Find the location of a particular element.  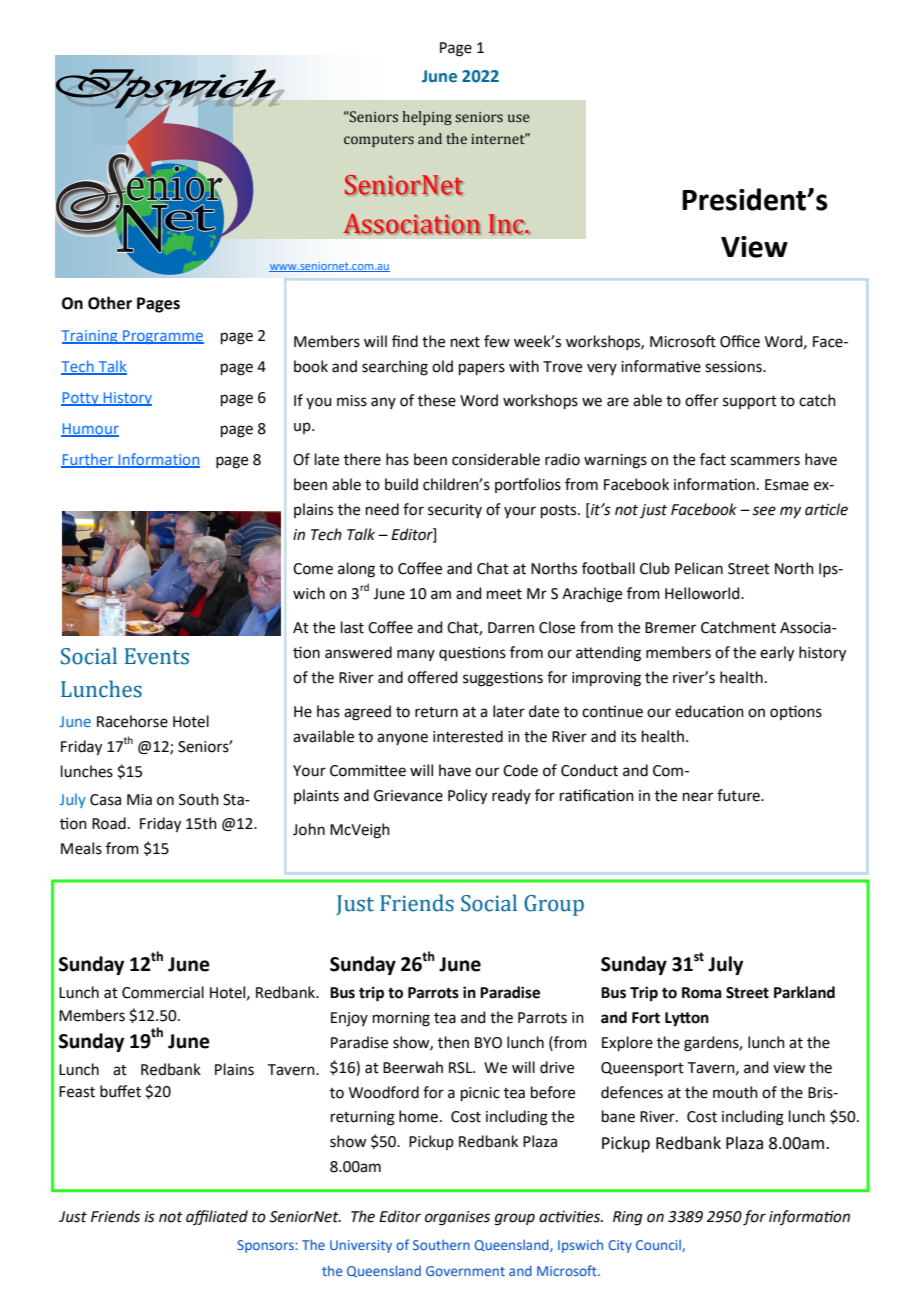

Meals is located at coordinates (81, 848).
